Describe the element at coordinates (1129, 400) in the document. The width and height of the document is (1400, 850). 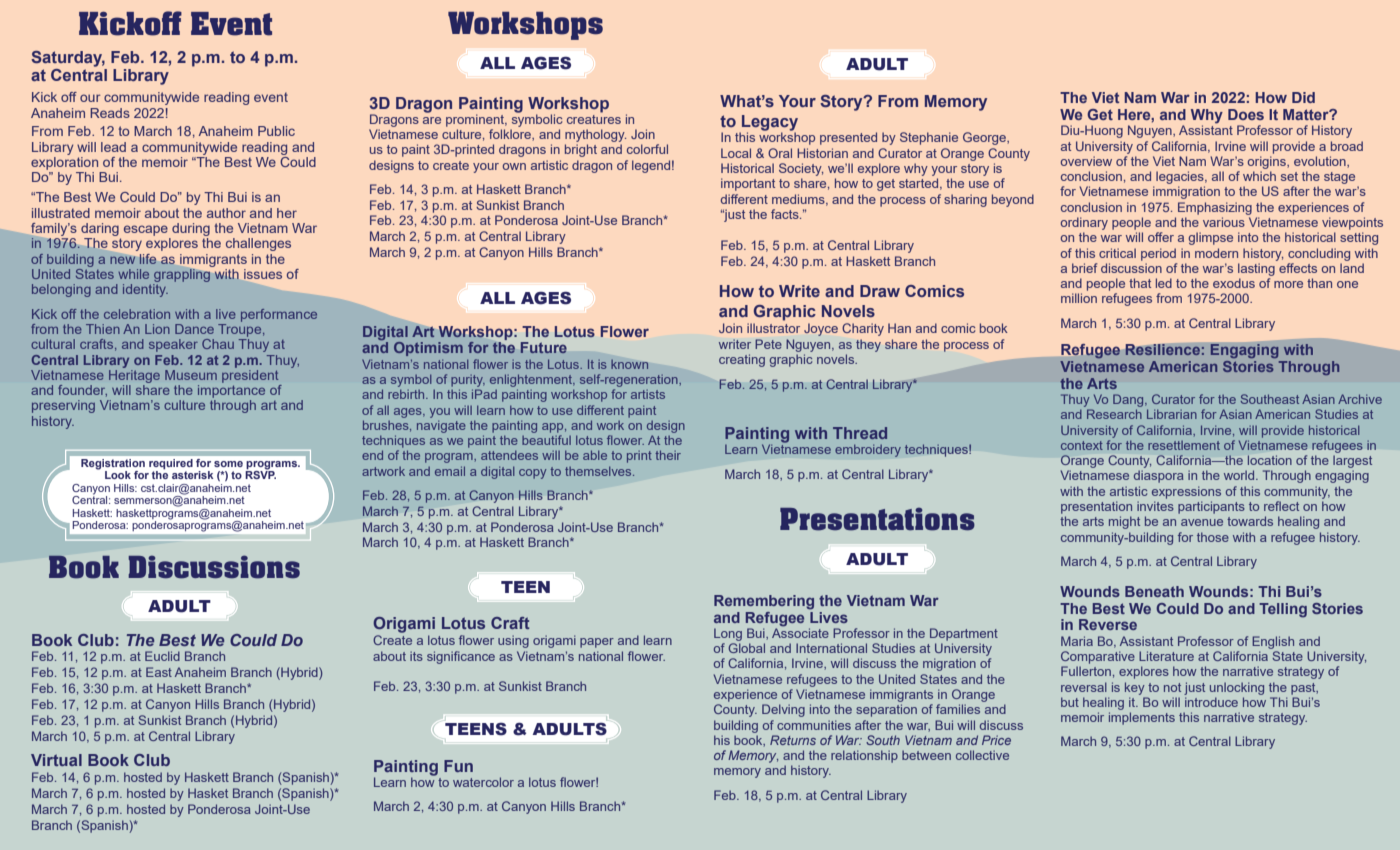
I see `Dang` at that location.
